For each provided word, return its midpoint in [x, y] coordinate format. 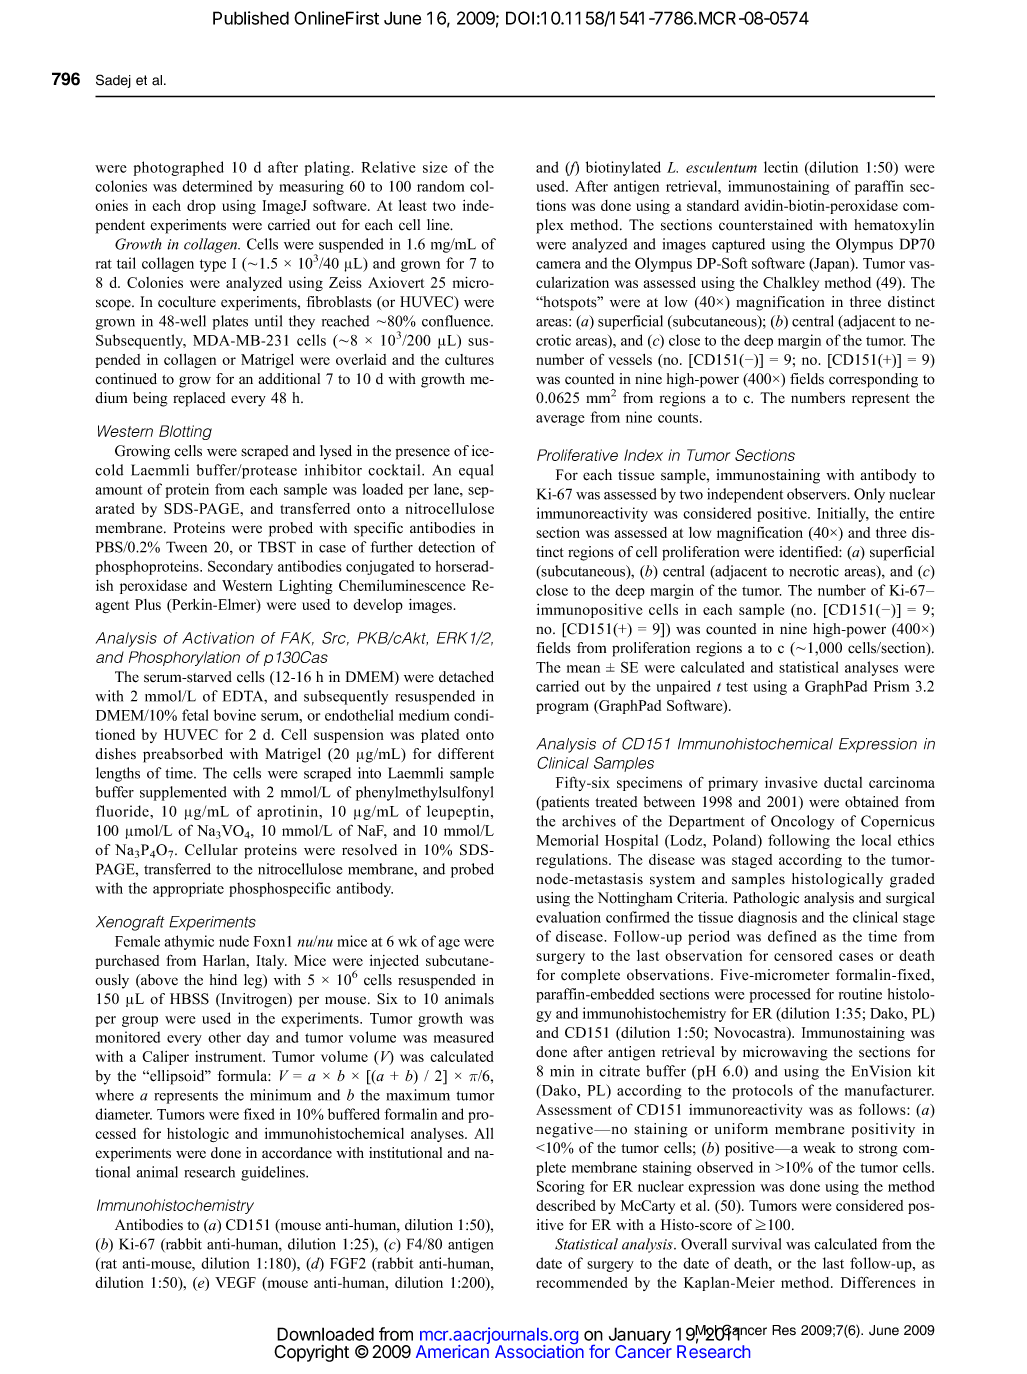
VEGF [235, 1282]
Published [251, 18]
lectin [781, 167]
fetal [195, 715]
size [435, 167]
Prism [891, 686]
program [562, 709]
